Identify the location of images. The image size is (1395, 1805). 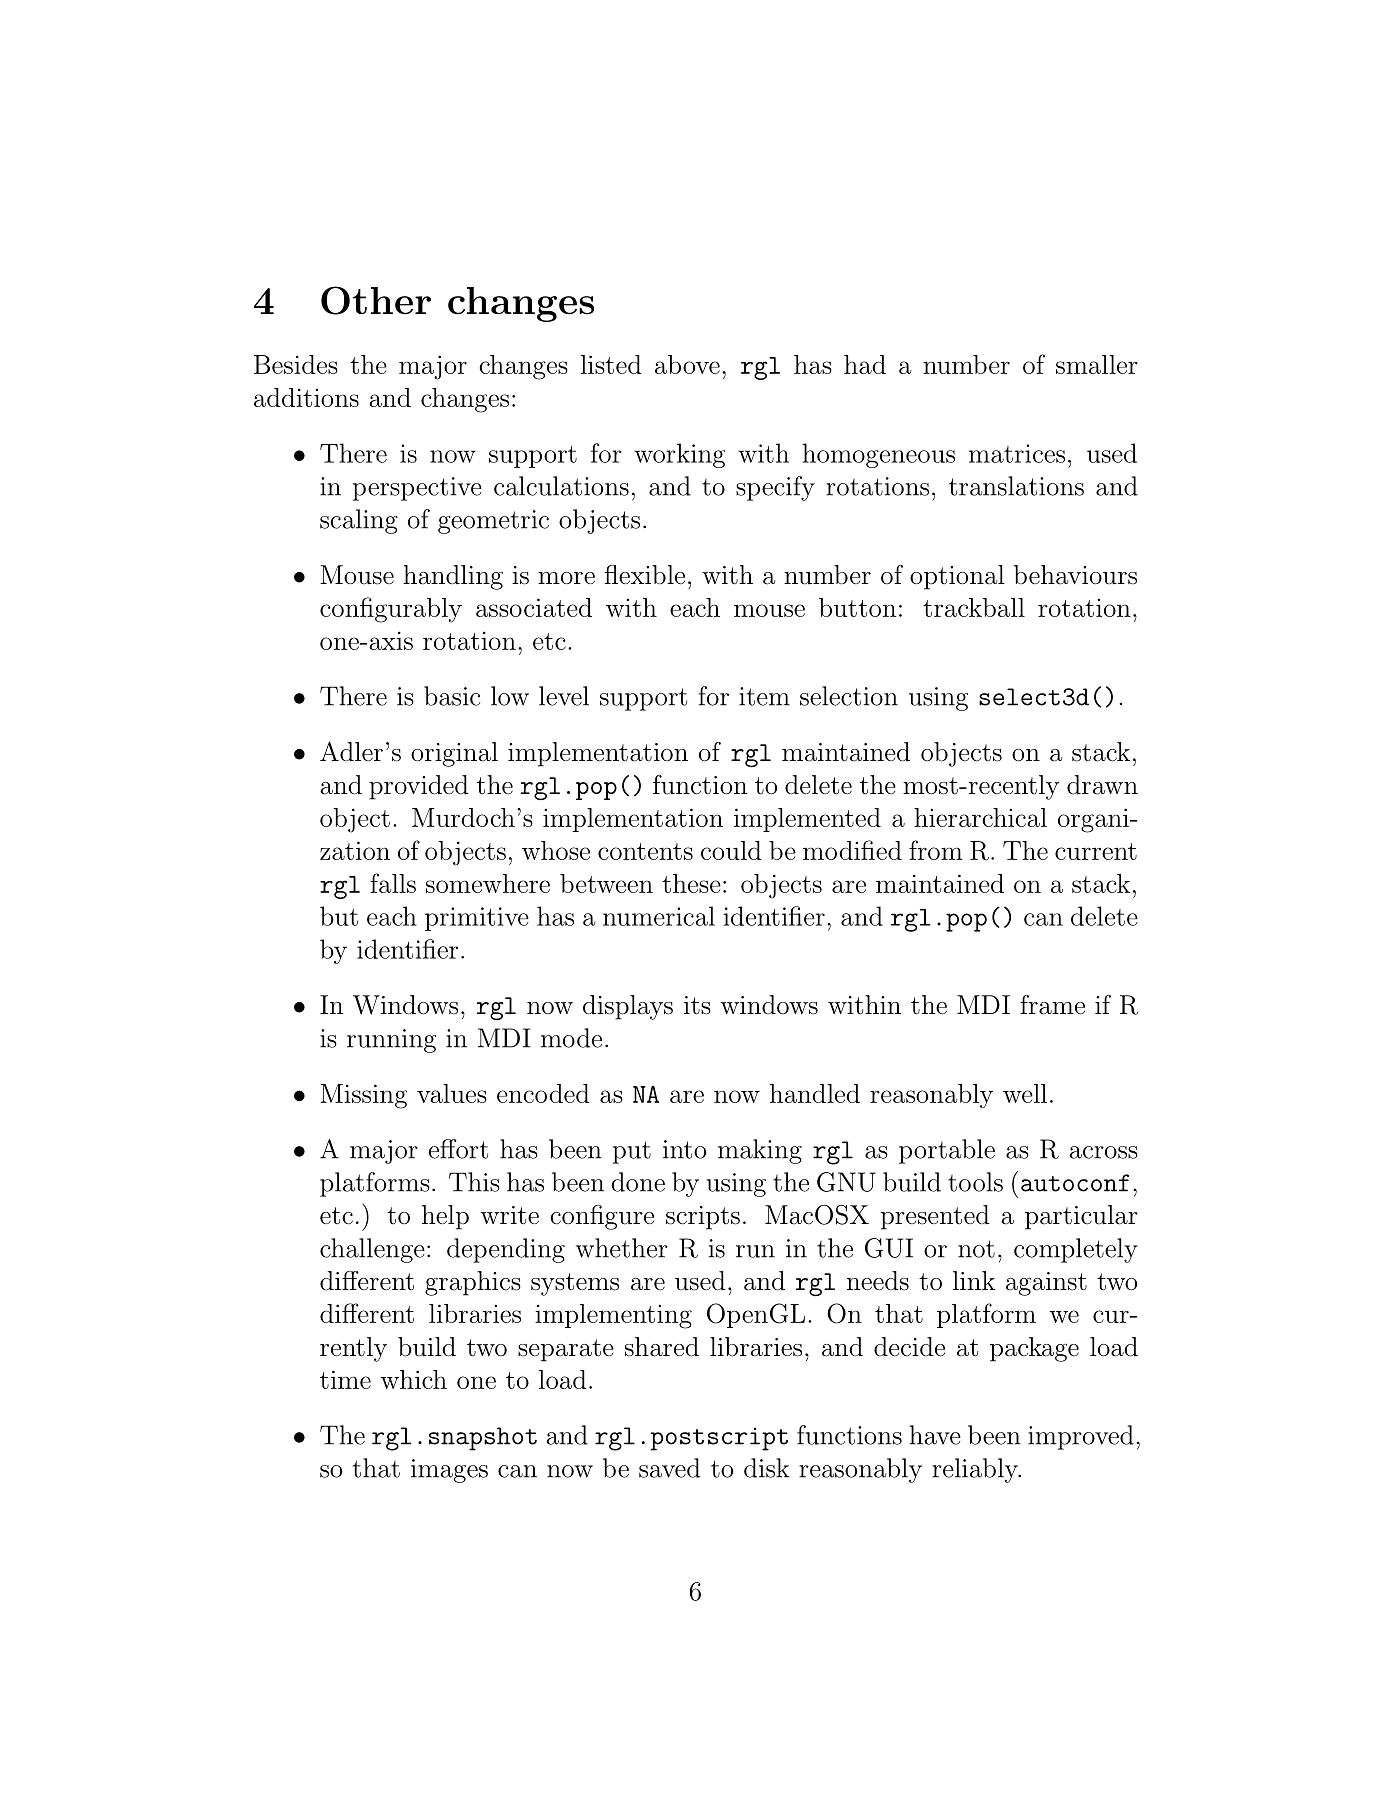
(449, 1471).
